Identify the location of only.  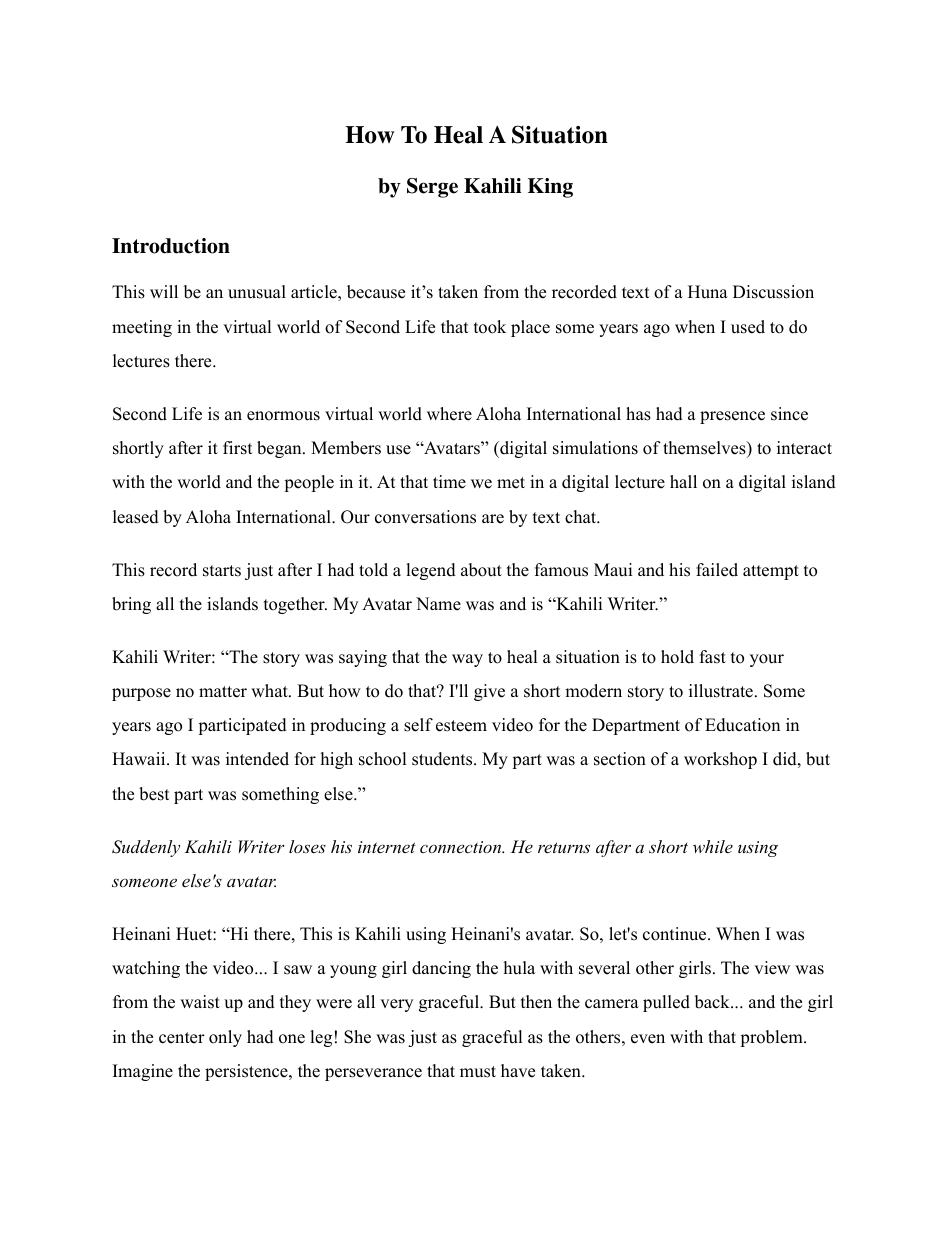
(225, 1038).
